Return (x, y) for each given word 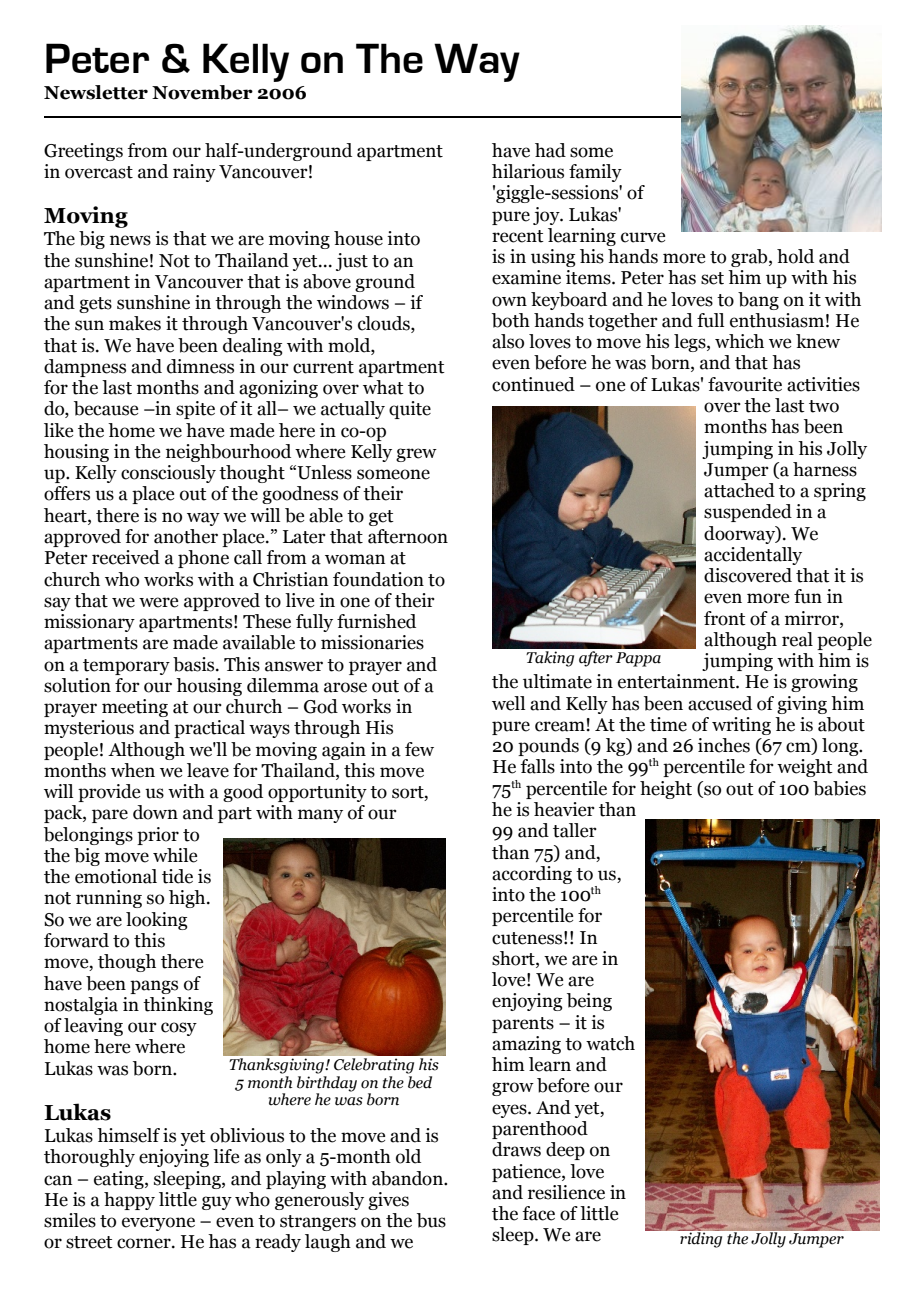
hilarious (528, 171)
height (666, 790)
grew (416, 455)
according (532, 875)
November (202, 92)
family (595, 173)
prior (158, 836)
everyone (158, 1224)
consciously (168, 474)
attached (739, 490)
